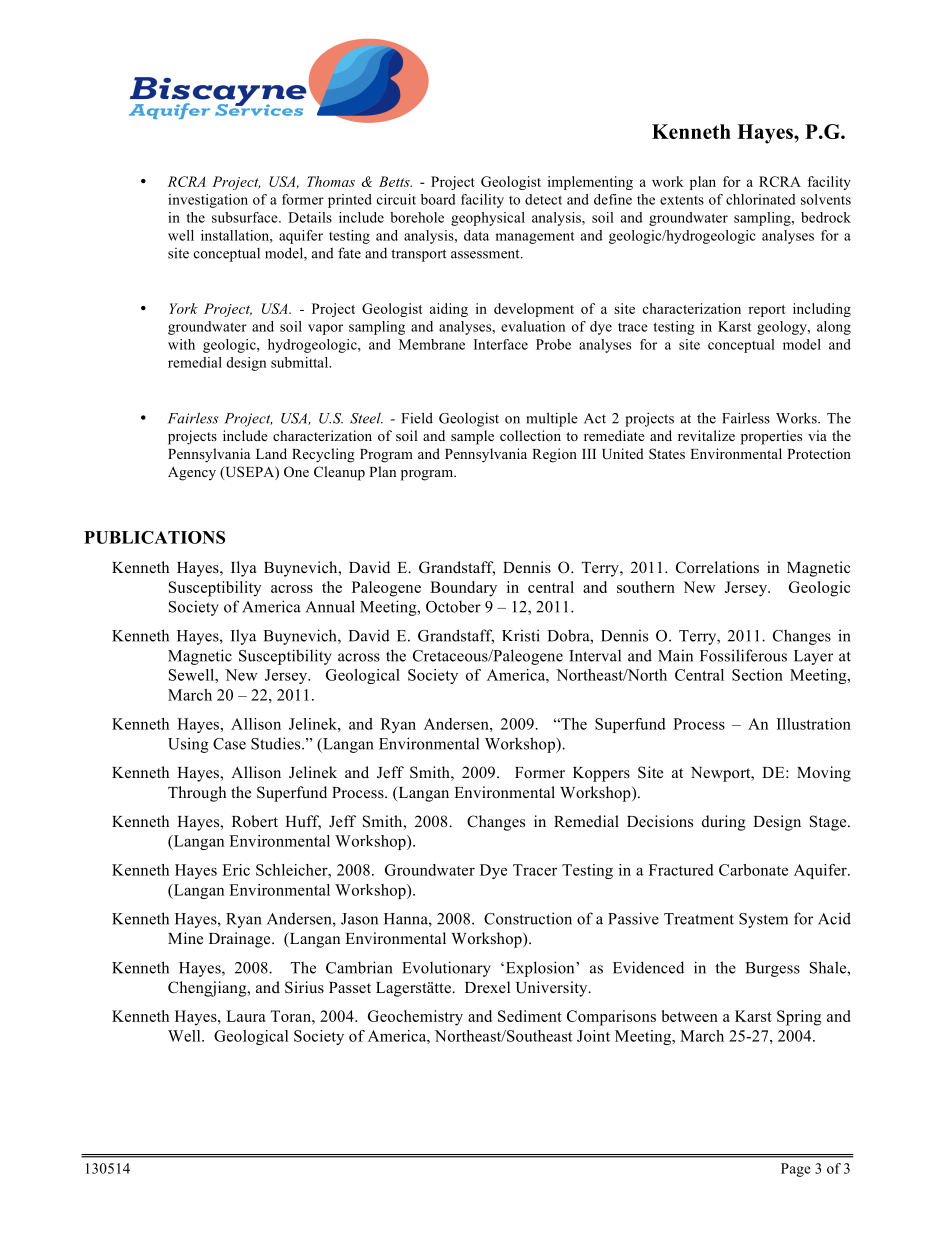 This image has height=1233, width=952. I want to click on Correlations, so click(717, 567).
